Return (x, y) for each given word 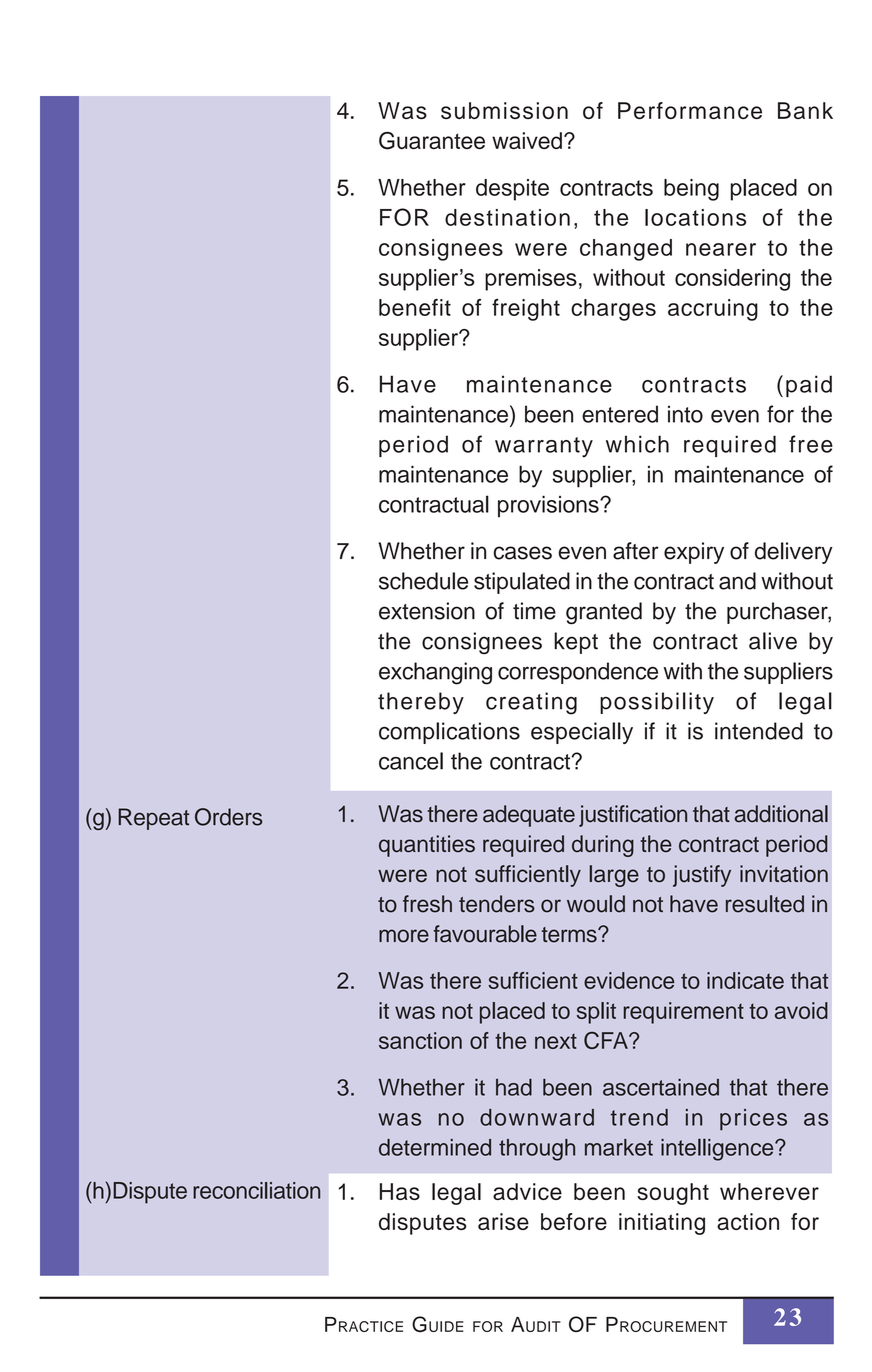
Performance (690, 110)
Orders (229, 817)
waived (527, 140)
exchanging (435, 673)
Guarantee (432, 141)
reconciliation (256, 1190)
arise (503, 1221)
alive (773, 641)
